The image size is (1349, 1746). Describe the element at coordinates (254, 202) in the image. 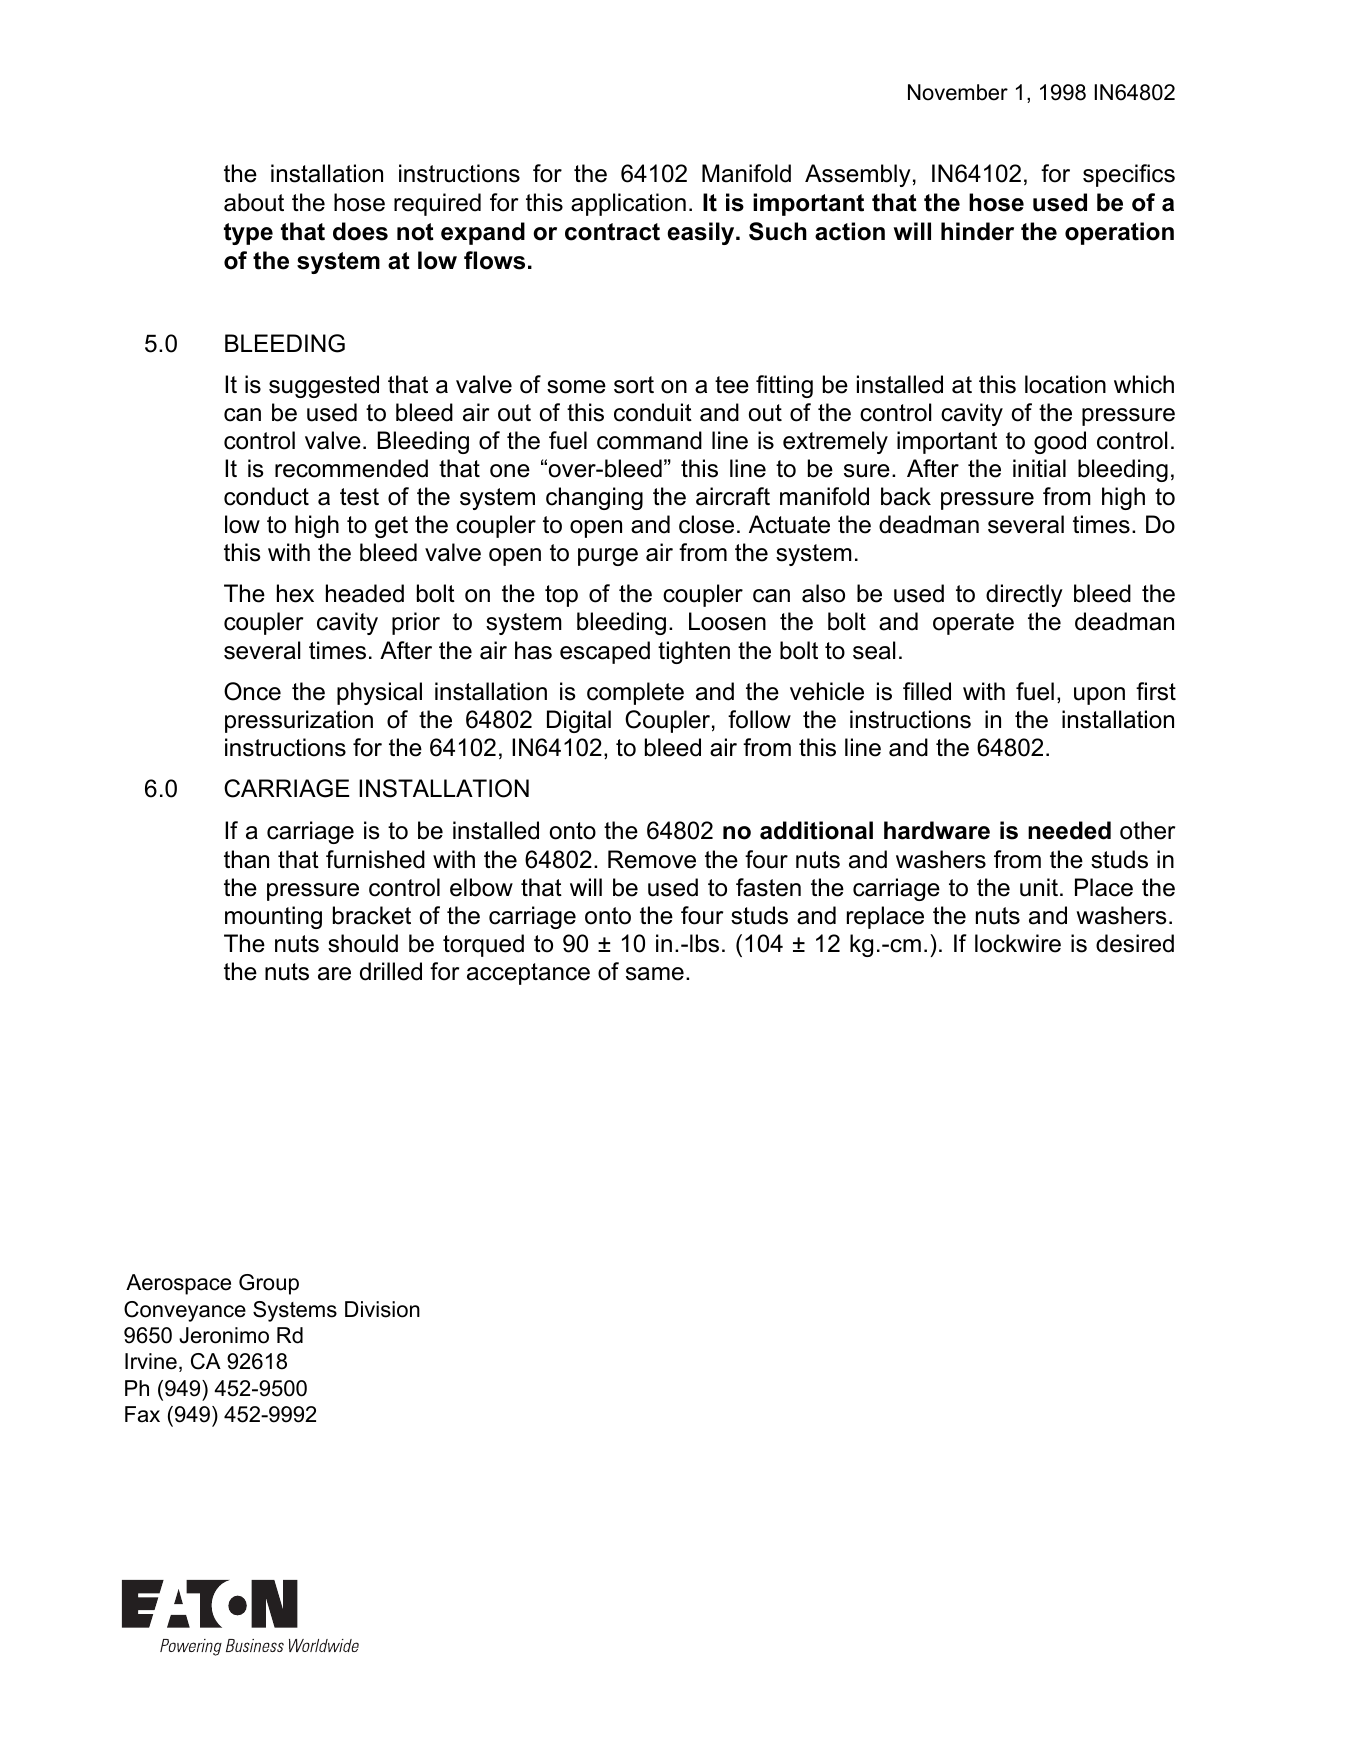

I see `about` at that location.
